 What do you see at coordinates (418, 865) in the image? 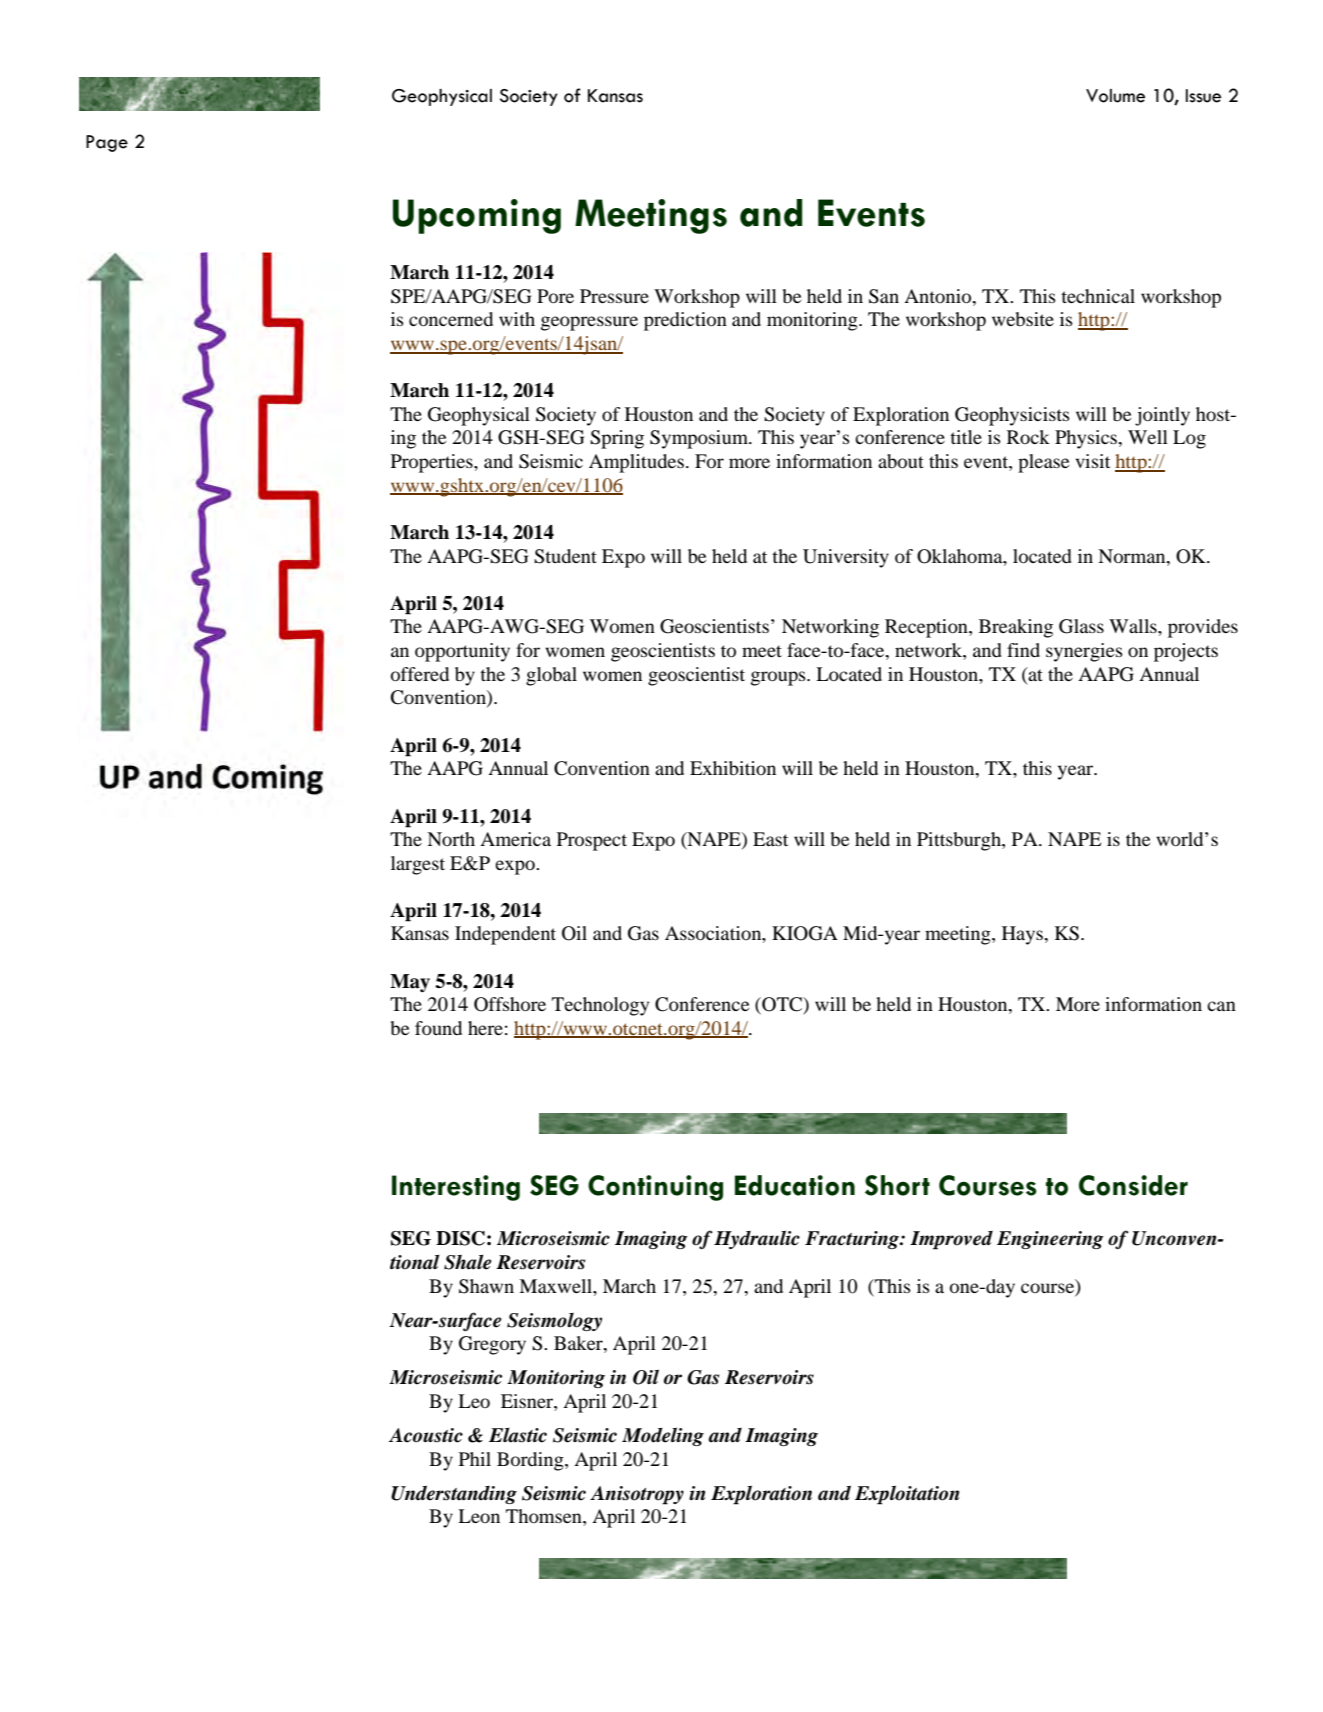
I see `largest` at bounding box center [418, 865].
